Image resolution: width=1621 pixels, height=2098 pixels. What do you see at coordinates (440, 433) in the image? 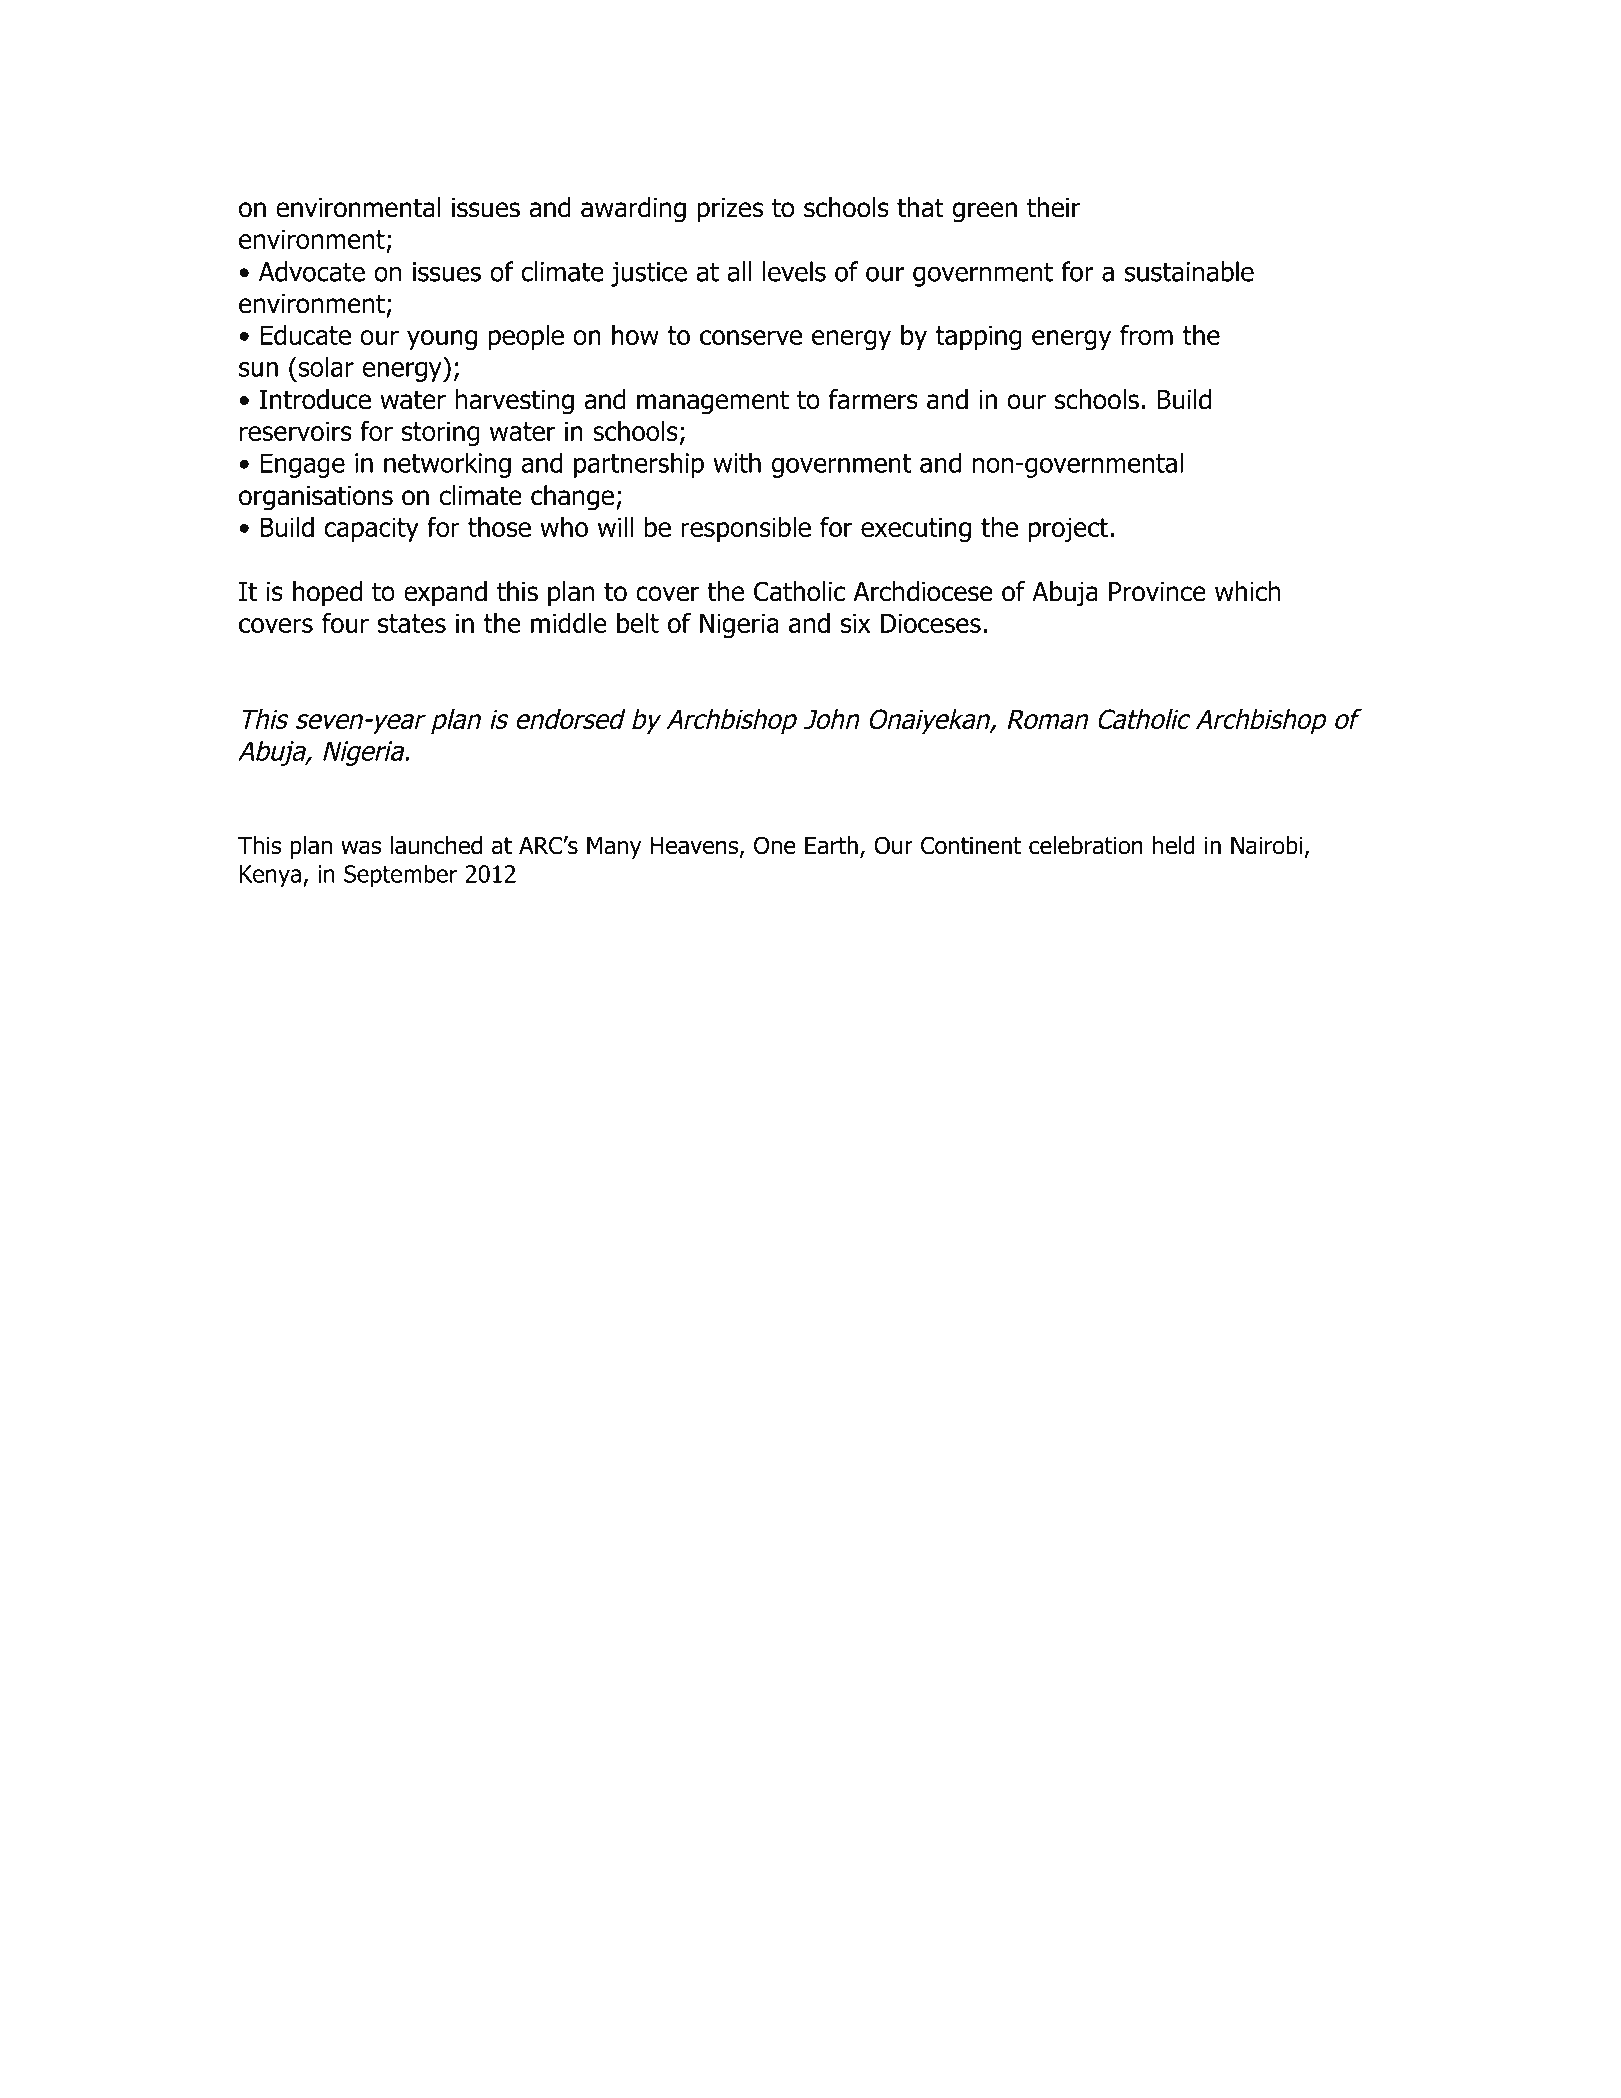
I see `storing` at bounding box center [440, 433].
